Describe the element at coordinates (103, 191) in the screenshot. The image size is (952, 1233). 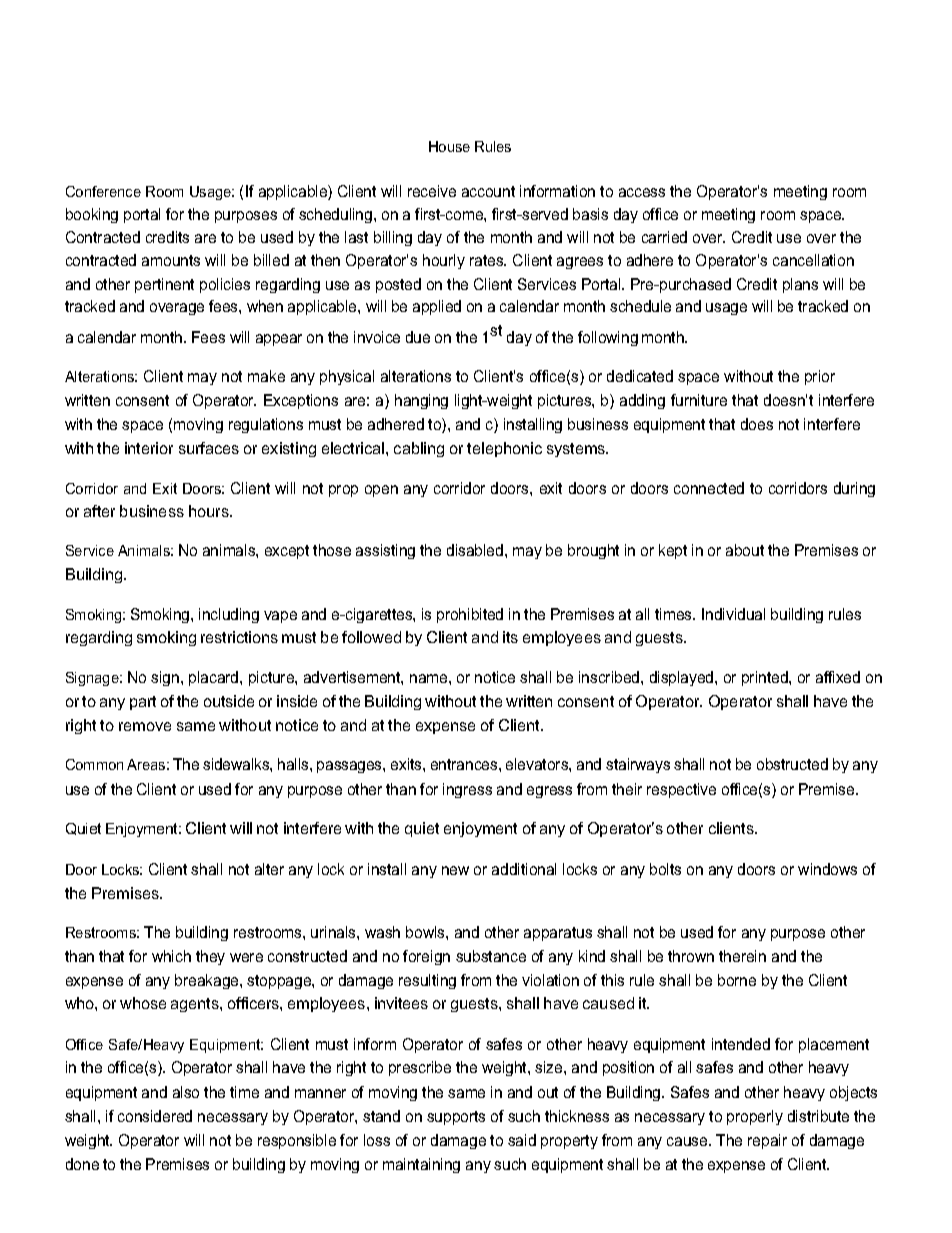
I see `Conference` at that location.
